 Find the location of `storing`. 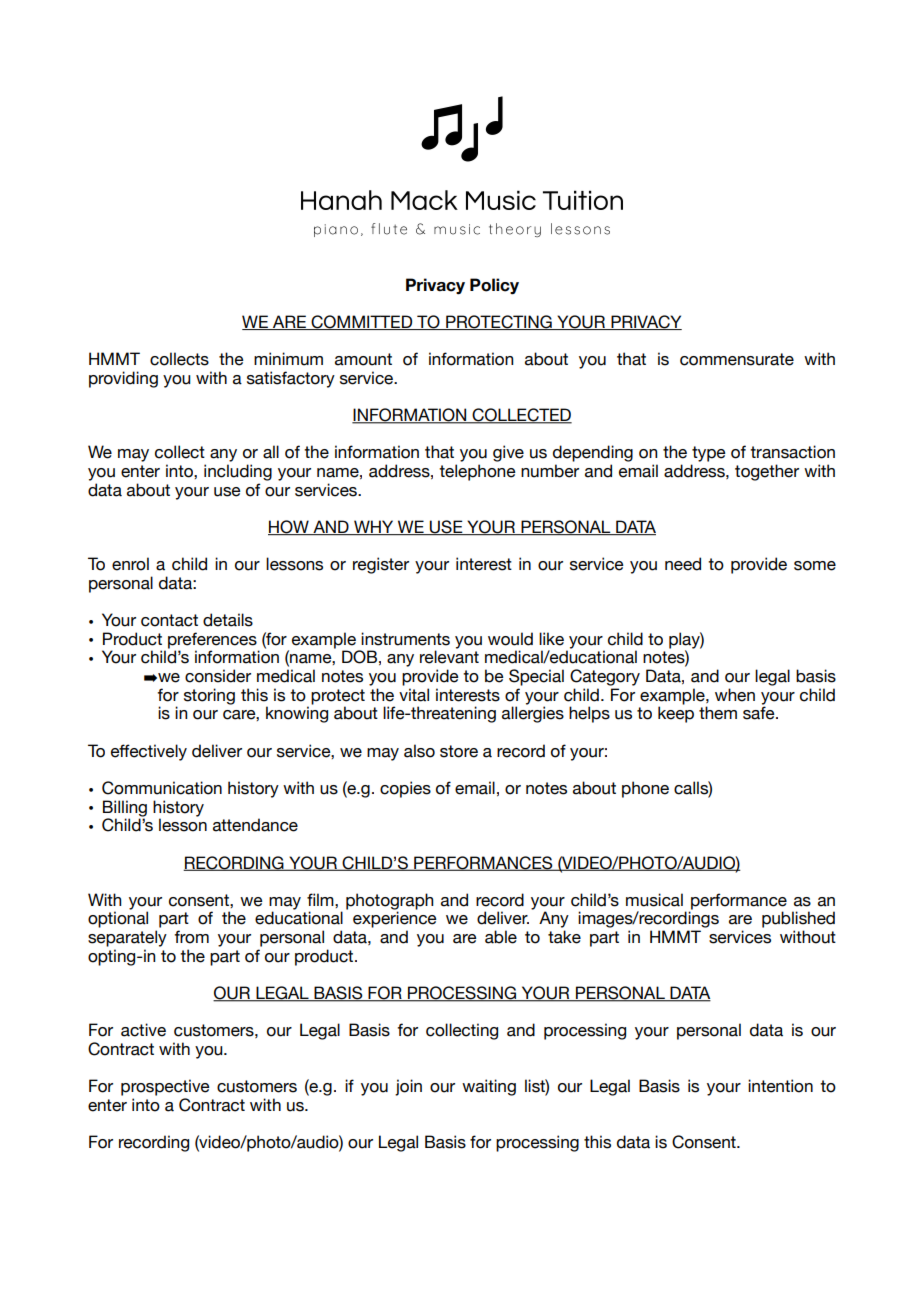

storing is located at coordinates (209, 696).
